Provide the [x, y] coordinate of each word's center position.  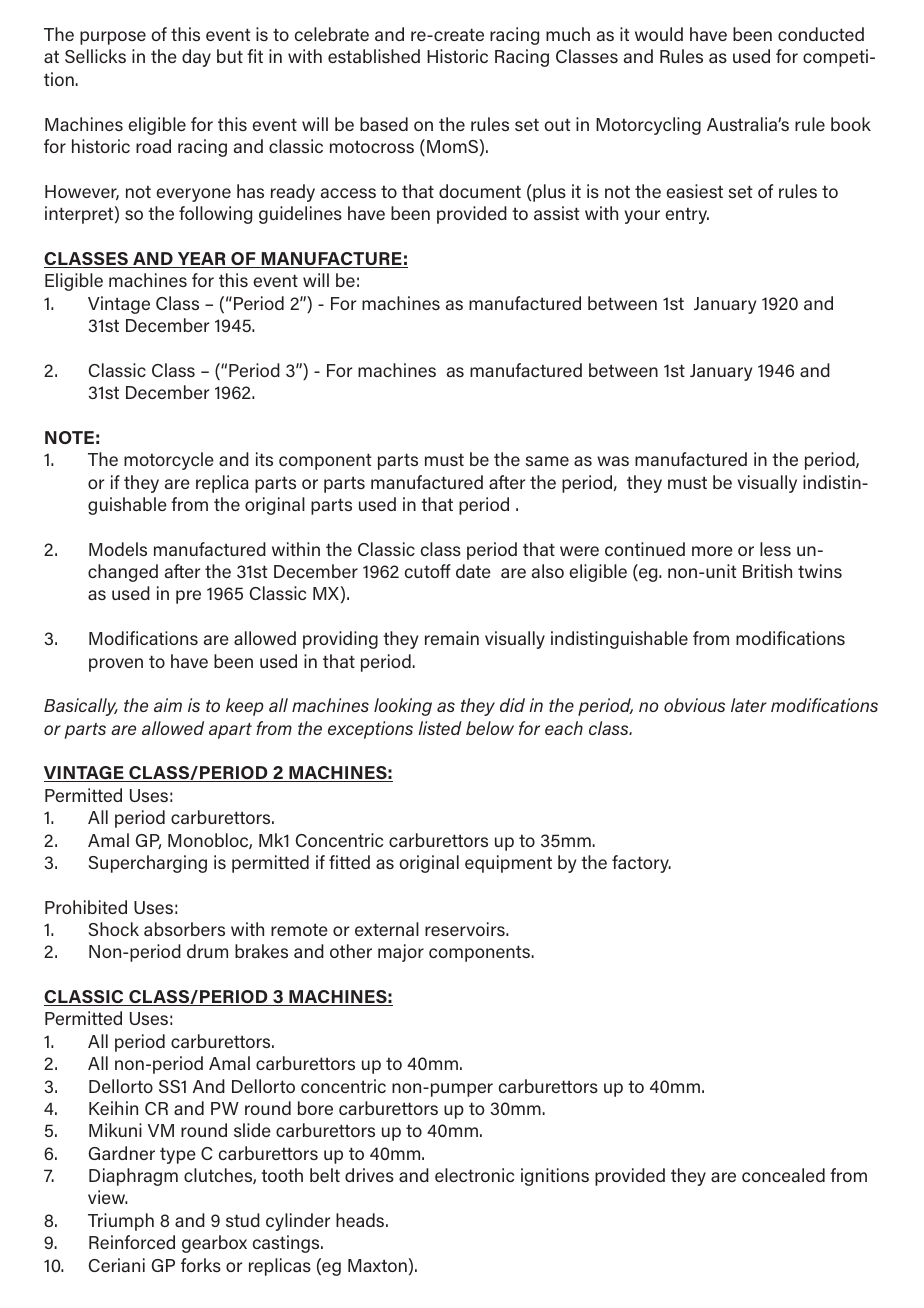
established [374, 56]
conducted [821, 34]
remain [452, 638]
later [749, 705]
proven [116, 665]
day [196, 58]
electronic [474, 1175]
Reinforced [132, 1242]
